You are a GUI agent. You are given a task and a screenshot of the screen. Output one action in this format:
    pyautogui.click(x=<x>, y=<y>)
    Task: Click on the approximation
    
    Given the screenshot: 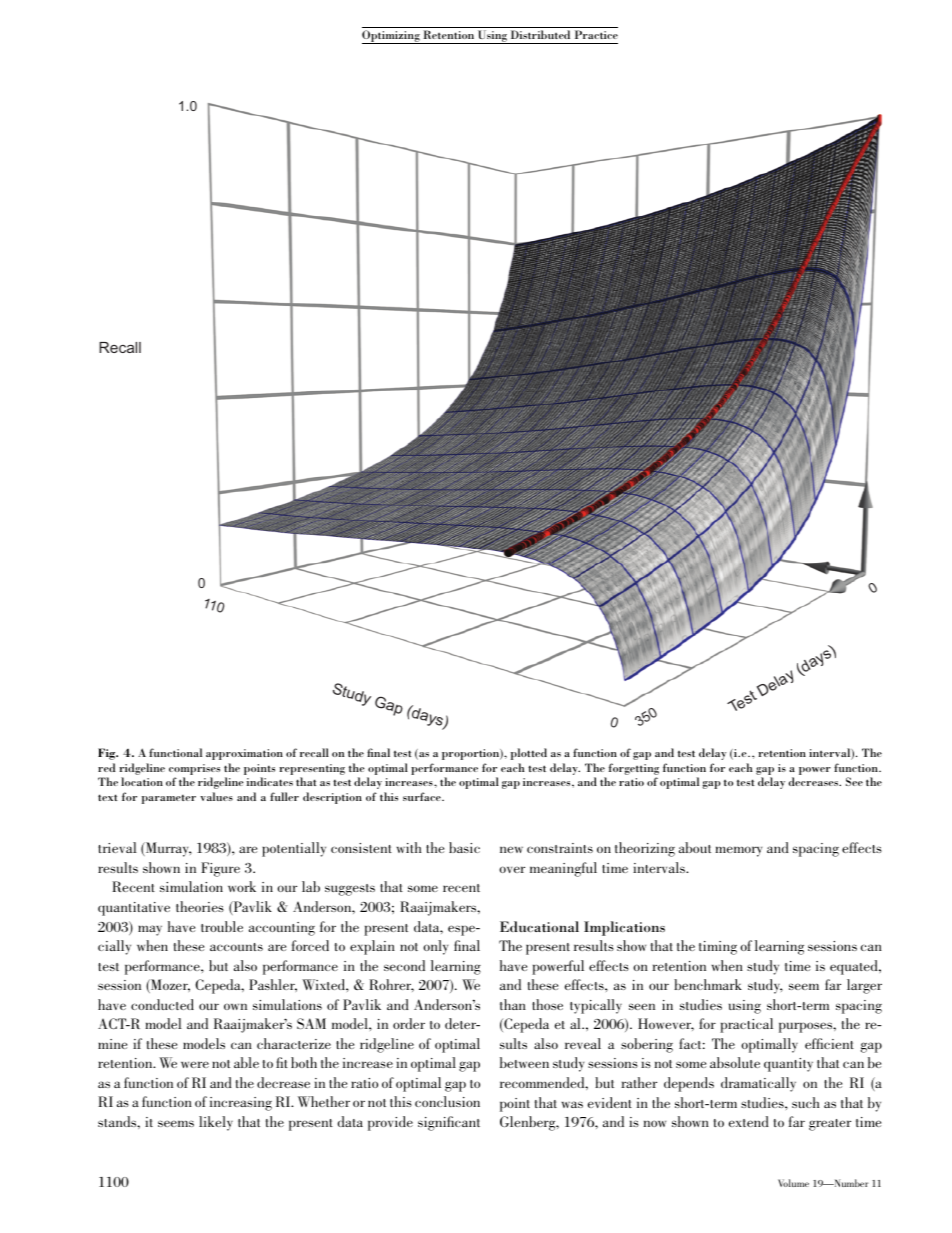 What is the action you would take?
    pyautogui.click(x=244, y=754)
